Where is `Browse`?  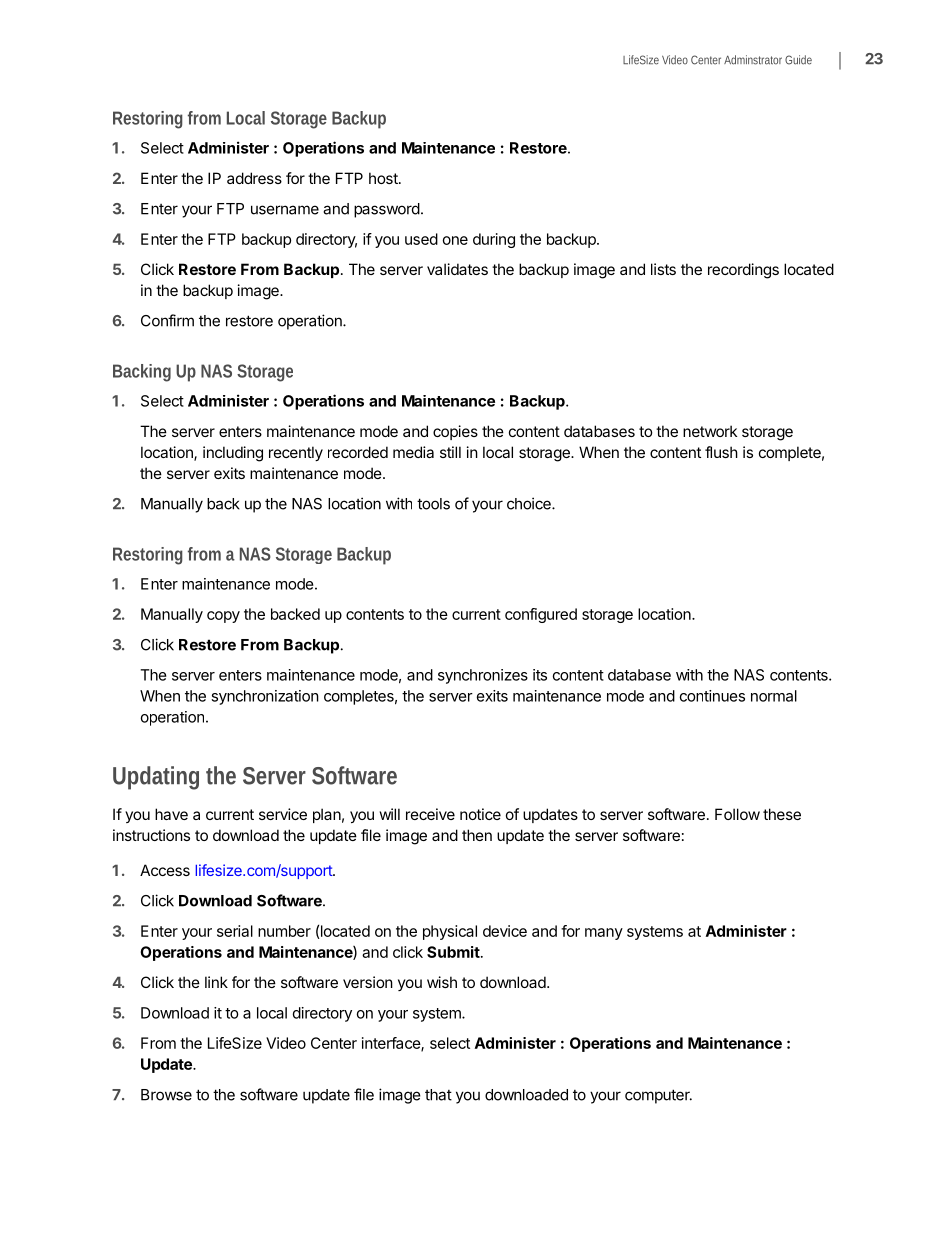
Browse is located at coordinates (166, 1095).
